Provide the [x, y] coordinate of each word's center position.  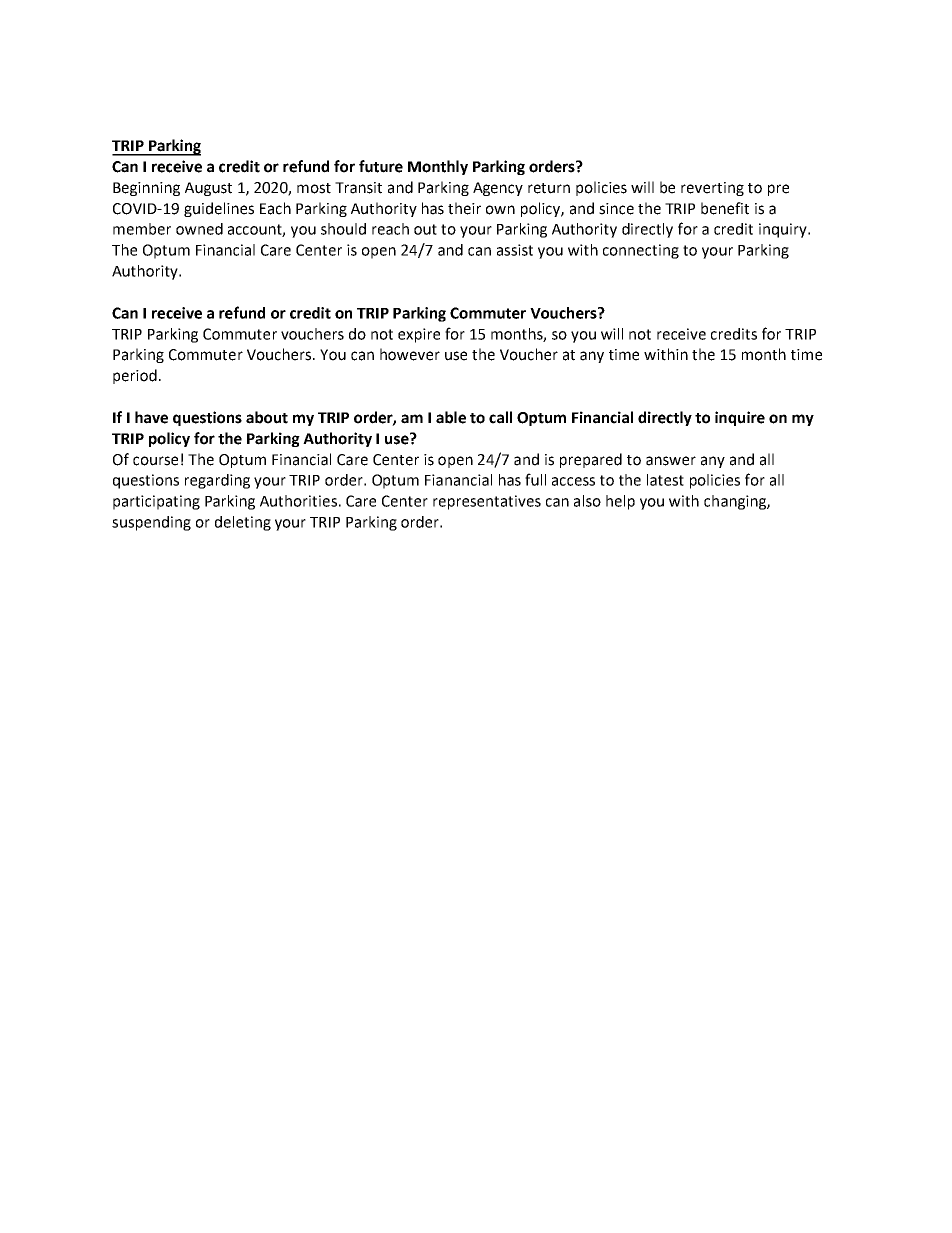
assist [515, 250]
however [410, 354]
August [208, 189]
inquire [740, 418]
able [451, 417]
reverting [712, 189]
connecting [641, 251]
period [135, 376]
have [151, 417]
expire [419, 335]
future [381, 166]
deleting [243, 523]
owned [199, 229]
